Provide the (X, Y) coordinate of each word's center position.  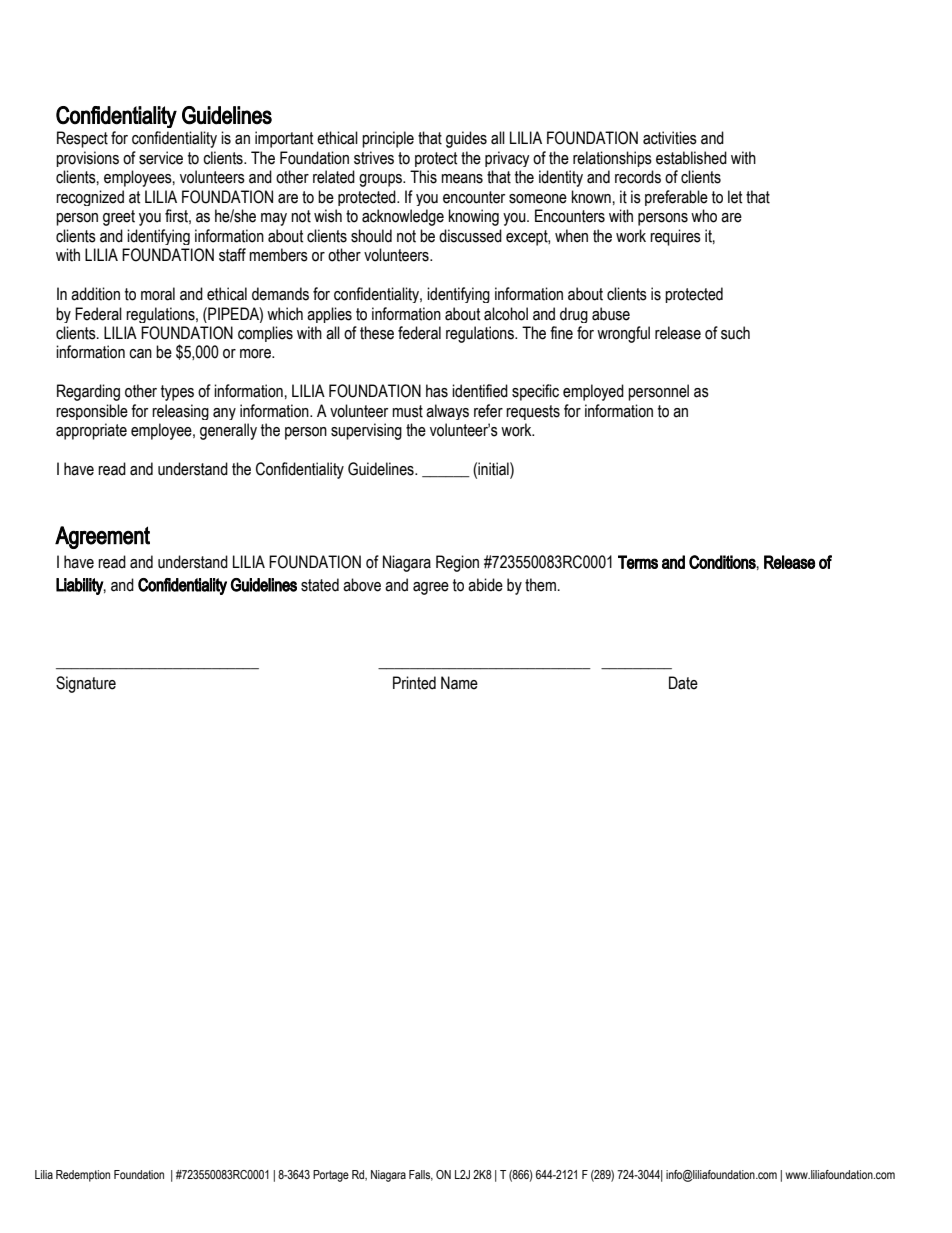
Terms (638, 562)
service (161, 158)
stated (320, 585)
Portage (331, 1176)
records (638, 177)
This (423, 177)
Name (459, 683)
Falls (421, 1175)
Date (683, 683)
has (437, 391)
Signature (86, 684)
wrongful (623, 334)
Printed (414, 683)
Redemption (83, 1176)
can (140, 354)
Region (457, 563)
